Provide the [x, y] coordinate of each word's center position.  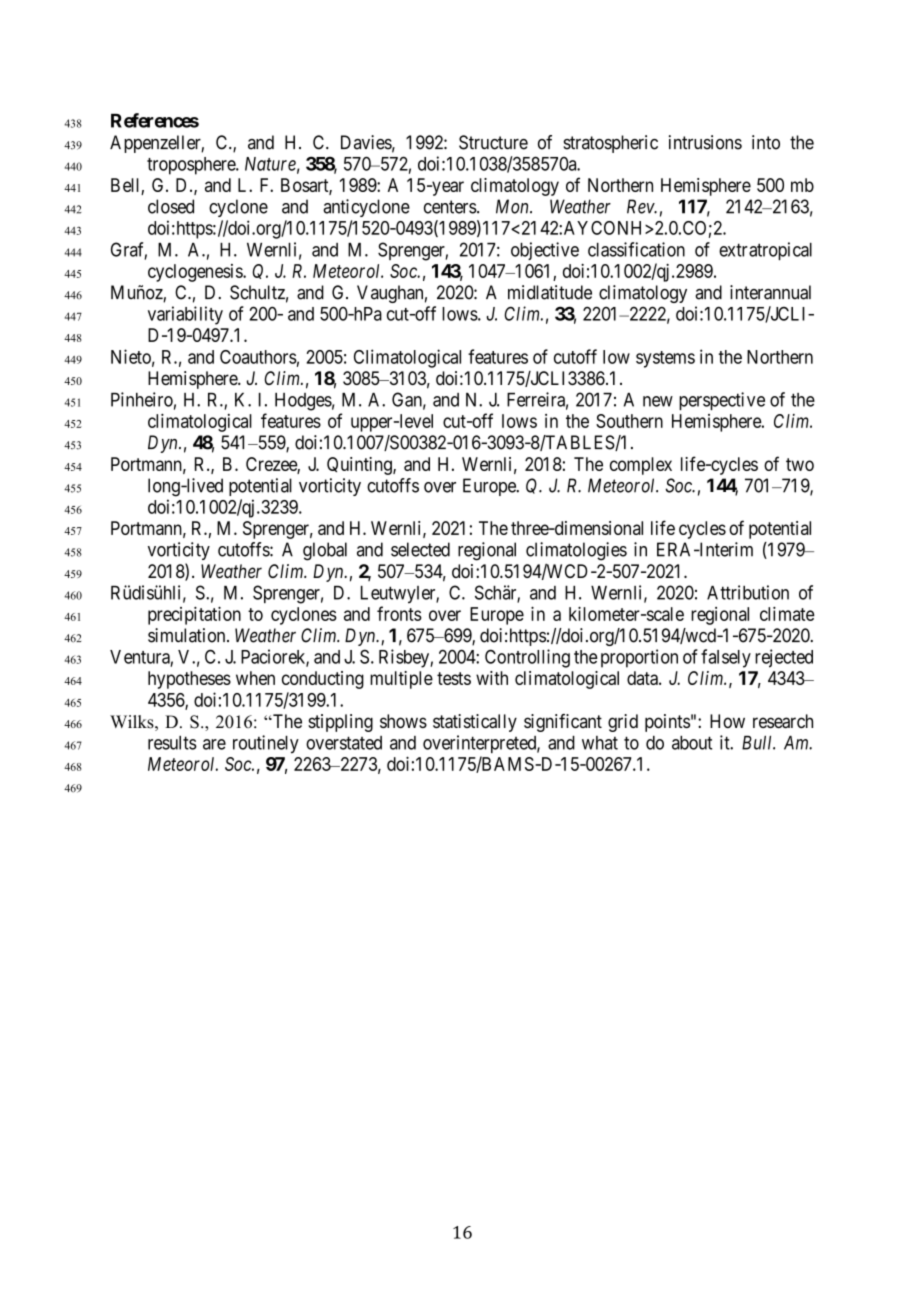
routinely [266, 744]
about [692, 743]
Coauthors [258, 357]
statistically [475, 723]
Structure [493, 142]
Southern [629, 421]
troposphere [192, 166]
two [800, 464]
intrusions [705, 142]
